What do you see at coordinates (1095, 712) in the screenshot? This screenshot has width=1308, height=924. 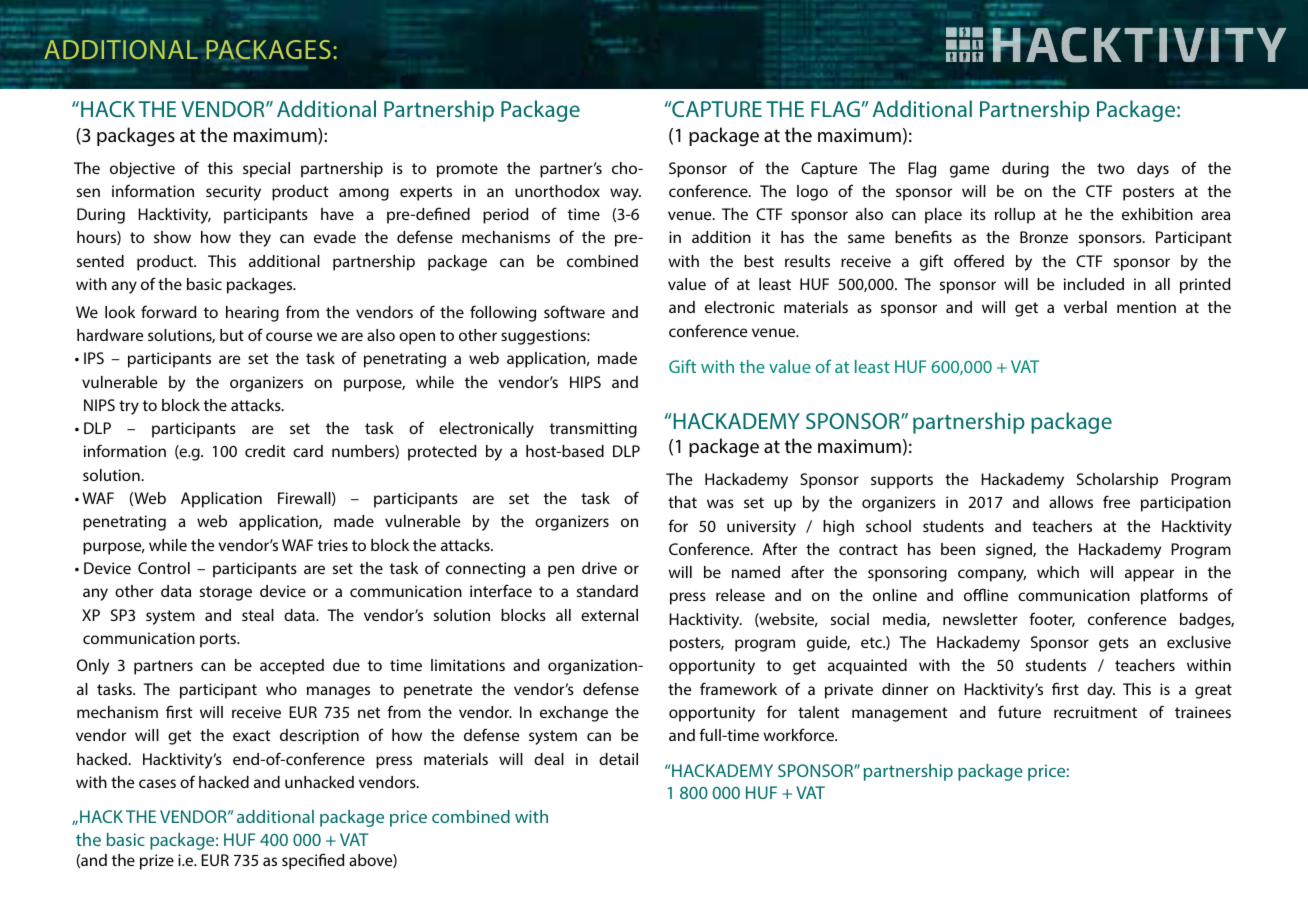 I see `recruitment` at bounding box center [1095, 712].
